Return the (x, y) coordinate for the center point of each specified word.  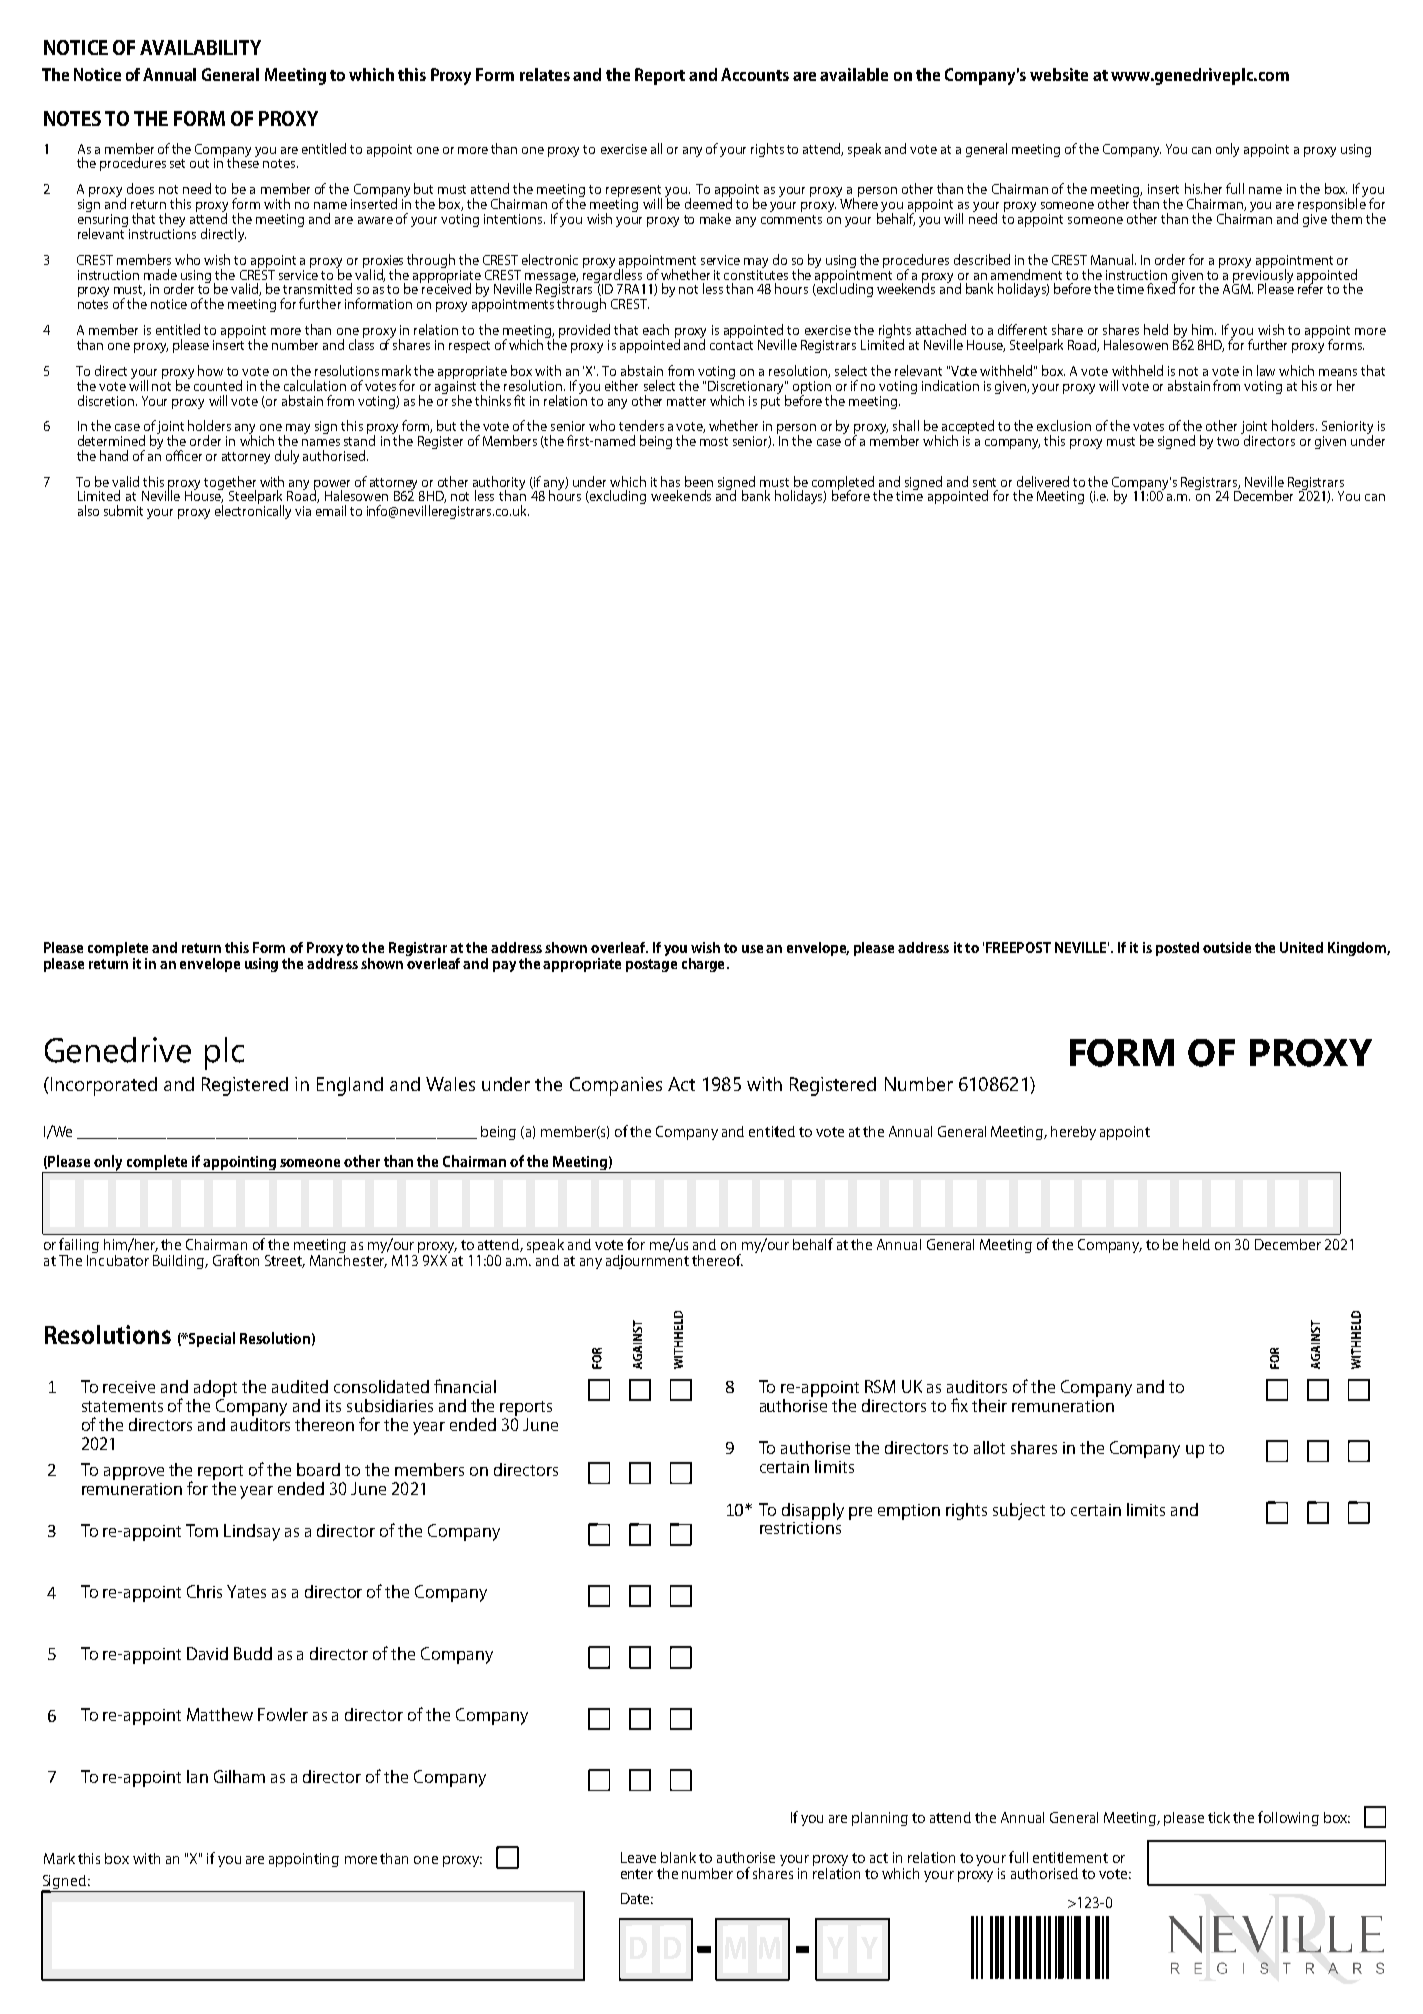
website (1059, 74)
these (243, 161)
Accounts (755, 74)
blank (678, 1857)
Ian (197, 1776)
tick (1219, 1817)
